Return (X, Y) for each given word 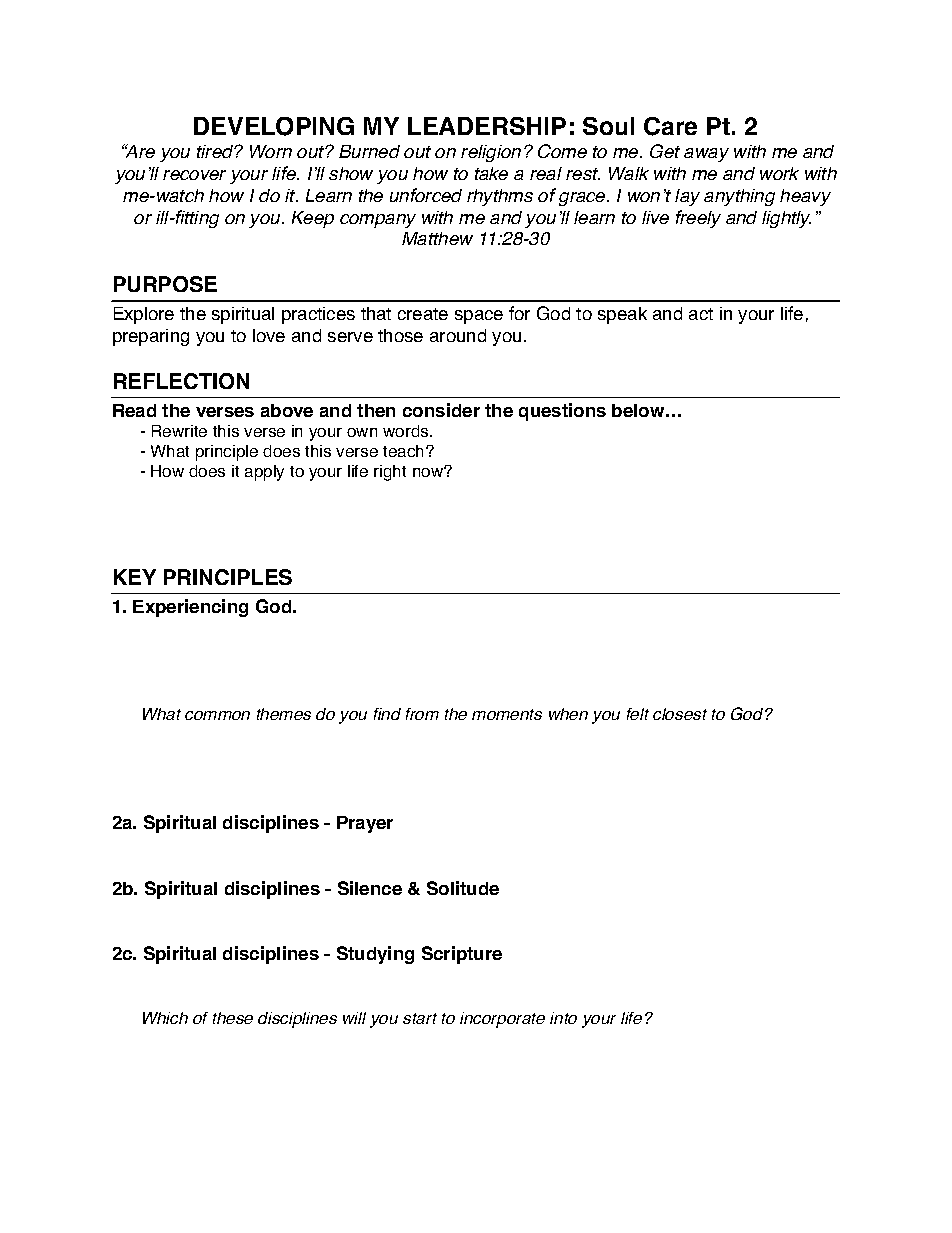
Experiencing (190, 608)
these (233, 1018)
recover (194, 175)
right (390, 473)
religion (491, 153)
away (706, 155)
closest (680, 714)
